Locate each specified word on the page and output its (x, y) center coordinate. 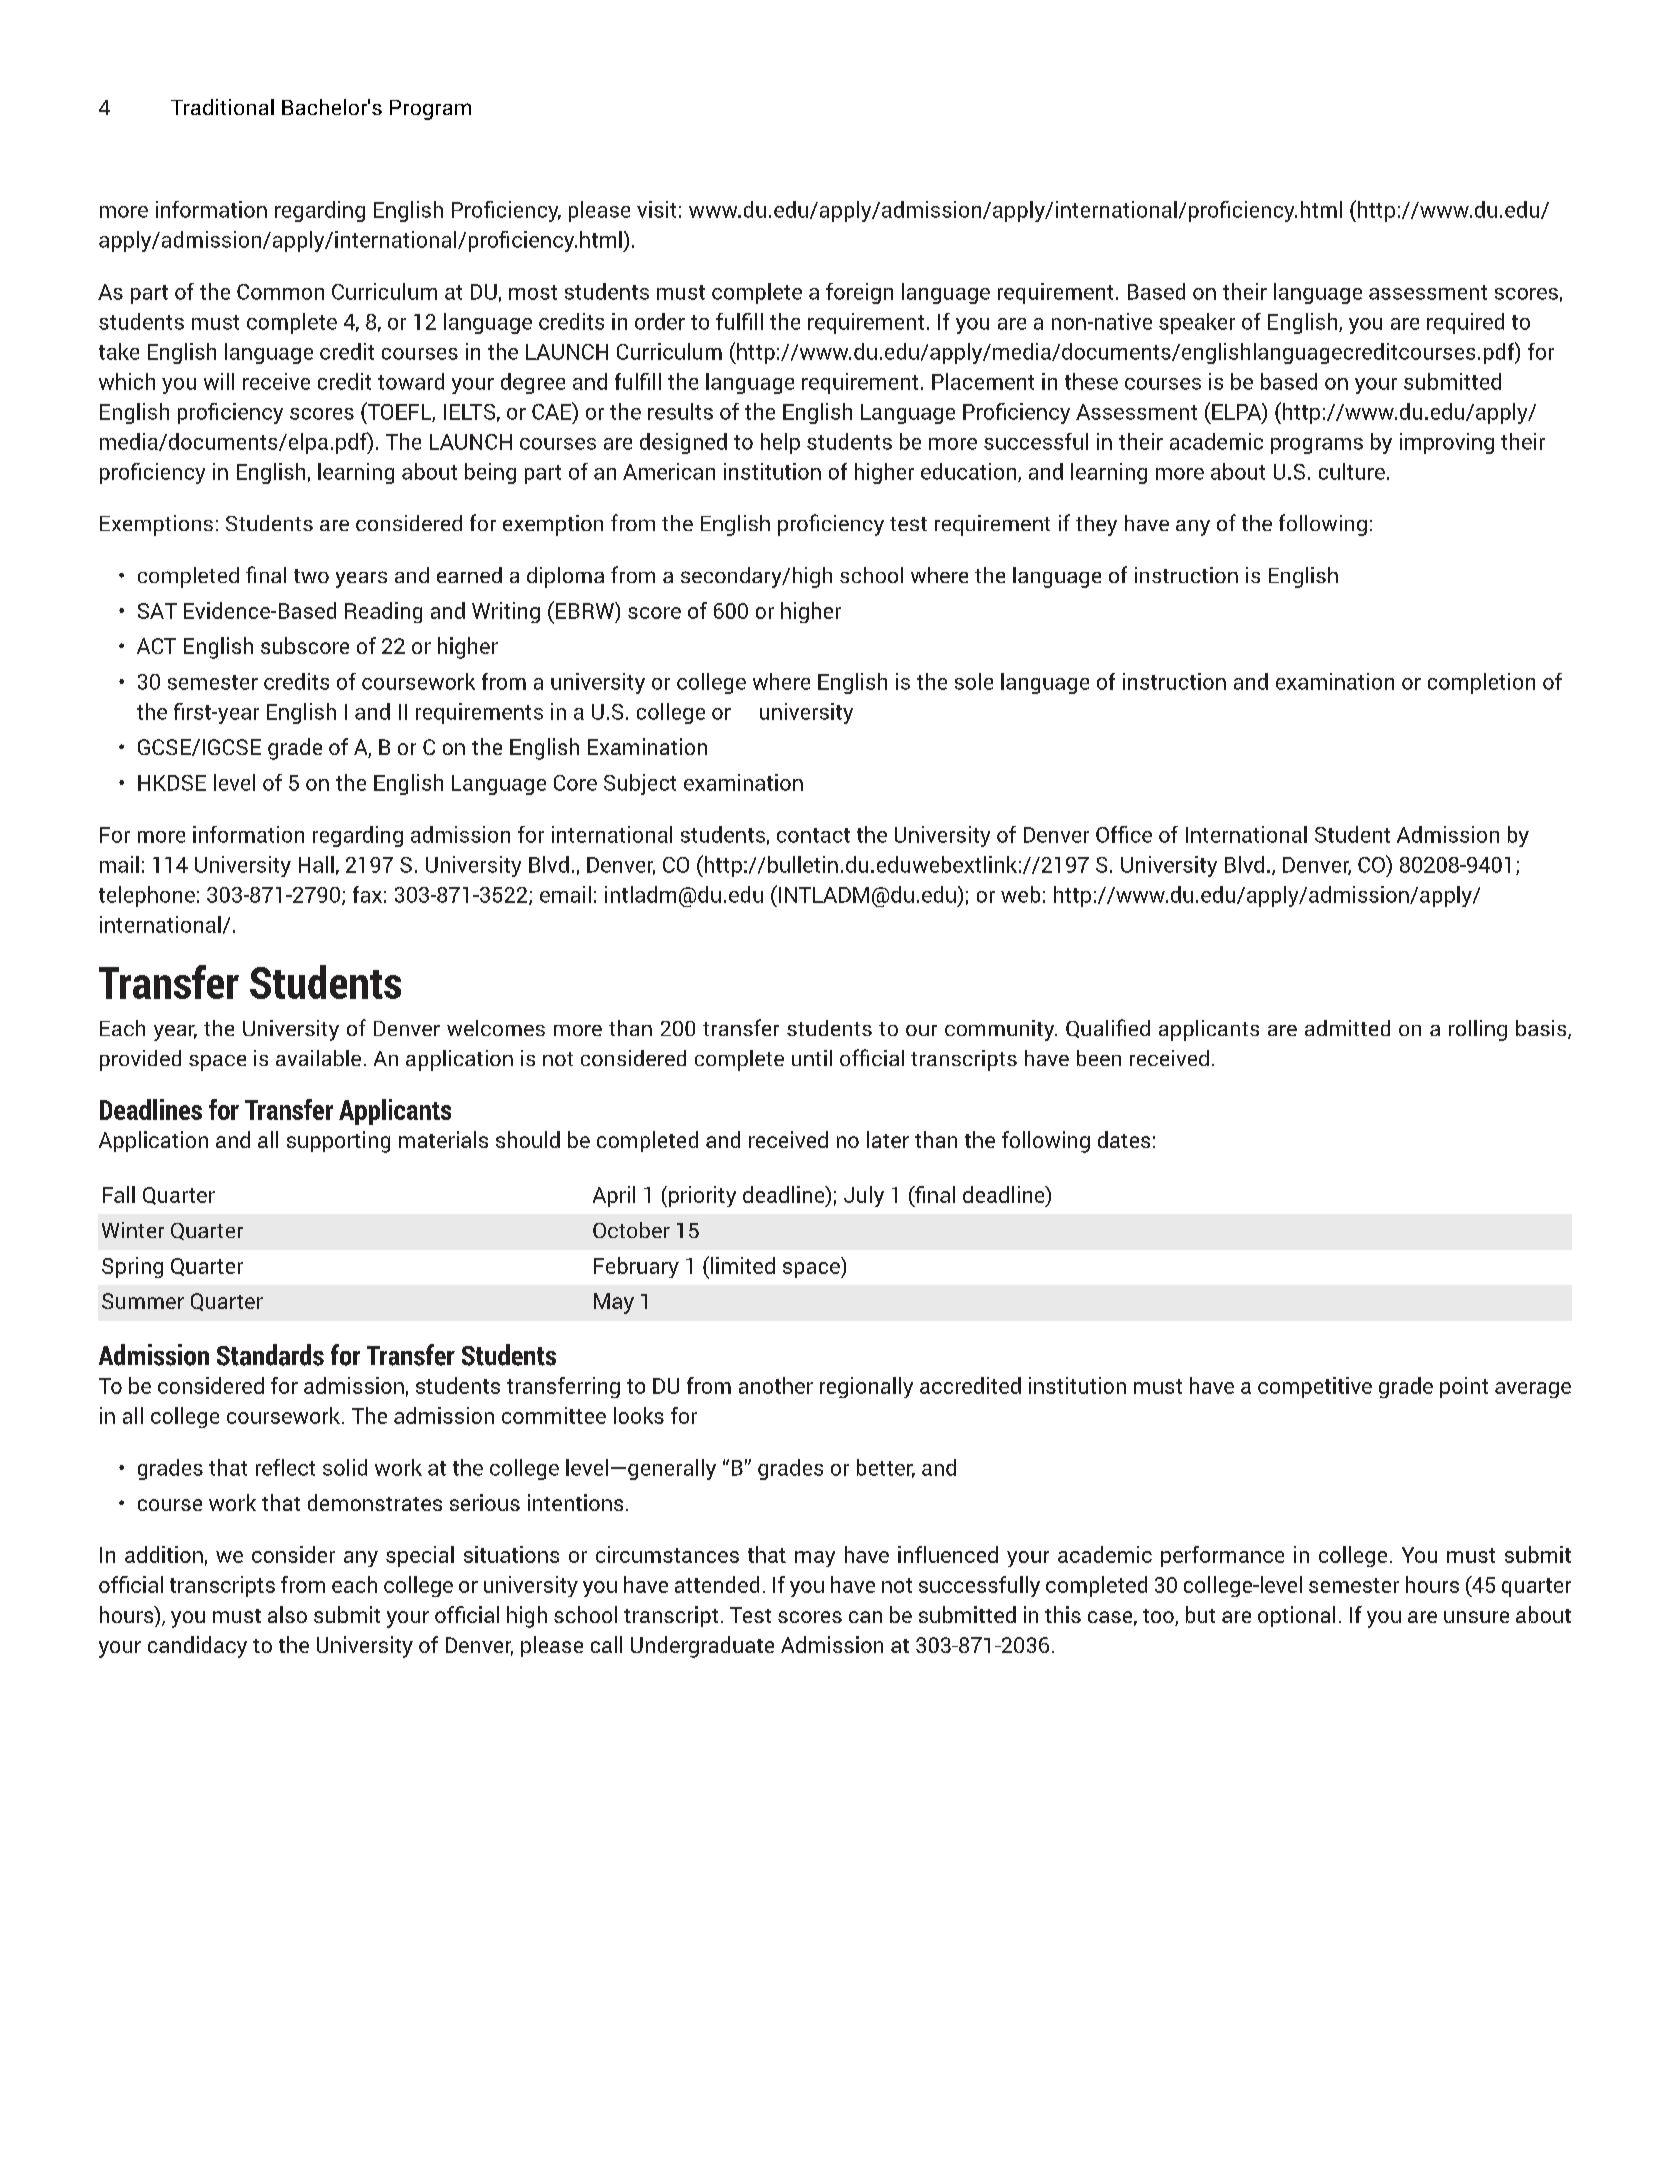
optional (1296, 1616)
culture (1352, 471)
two (311, 576)
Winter (133, 1230)
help (780, 443)
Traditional (222, 107)
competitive (1315, 1387)
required (1465, 323)
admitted (1347, 1028)
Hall (316, 864)
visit (656, 209)
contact (813, 835)
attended (717, 1584)
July (864, 1196)
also (287, 1614)
